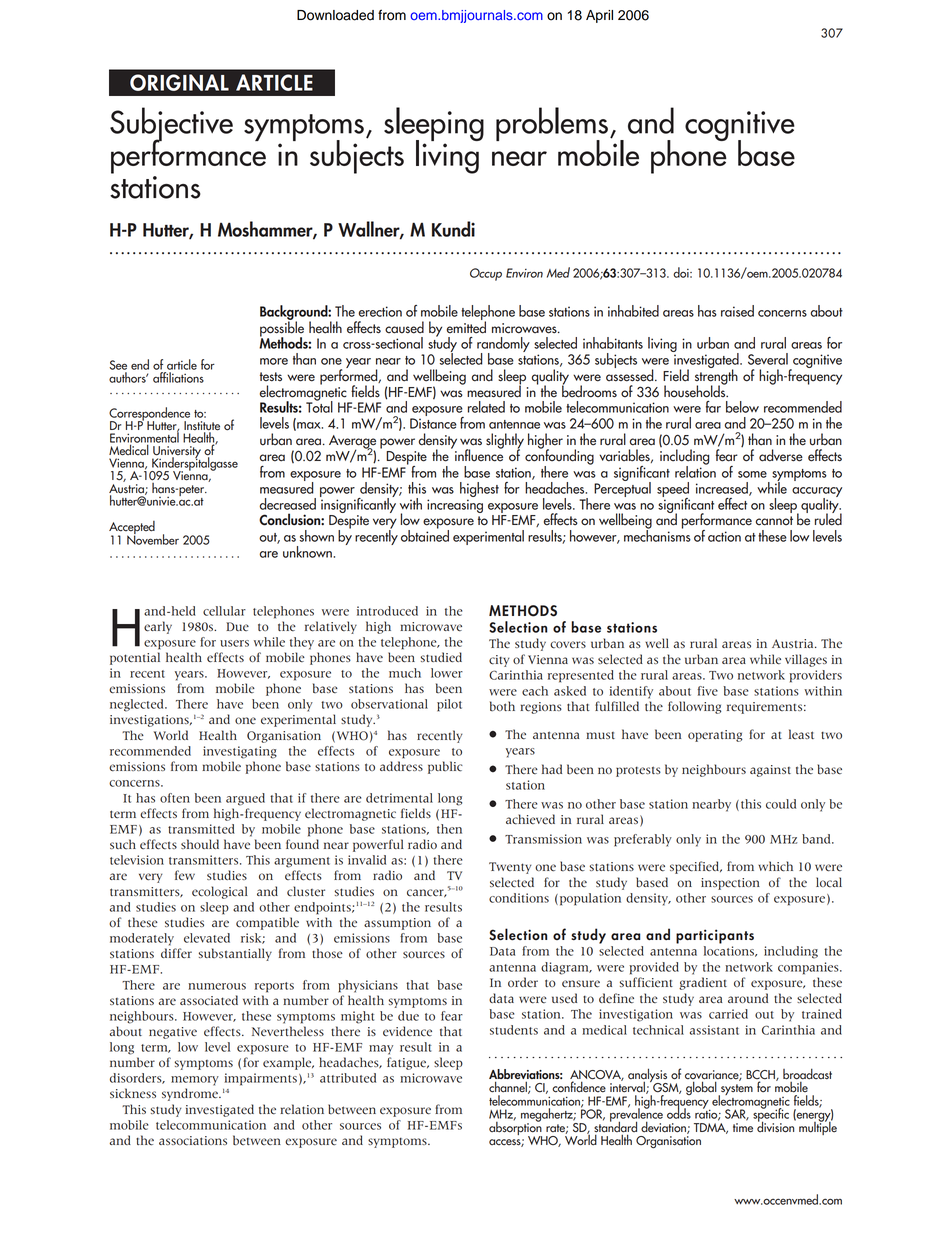 The height and width of the screenshot is (1233, 952). I want to click on April, so click(599, 16).
